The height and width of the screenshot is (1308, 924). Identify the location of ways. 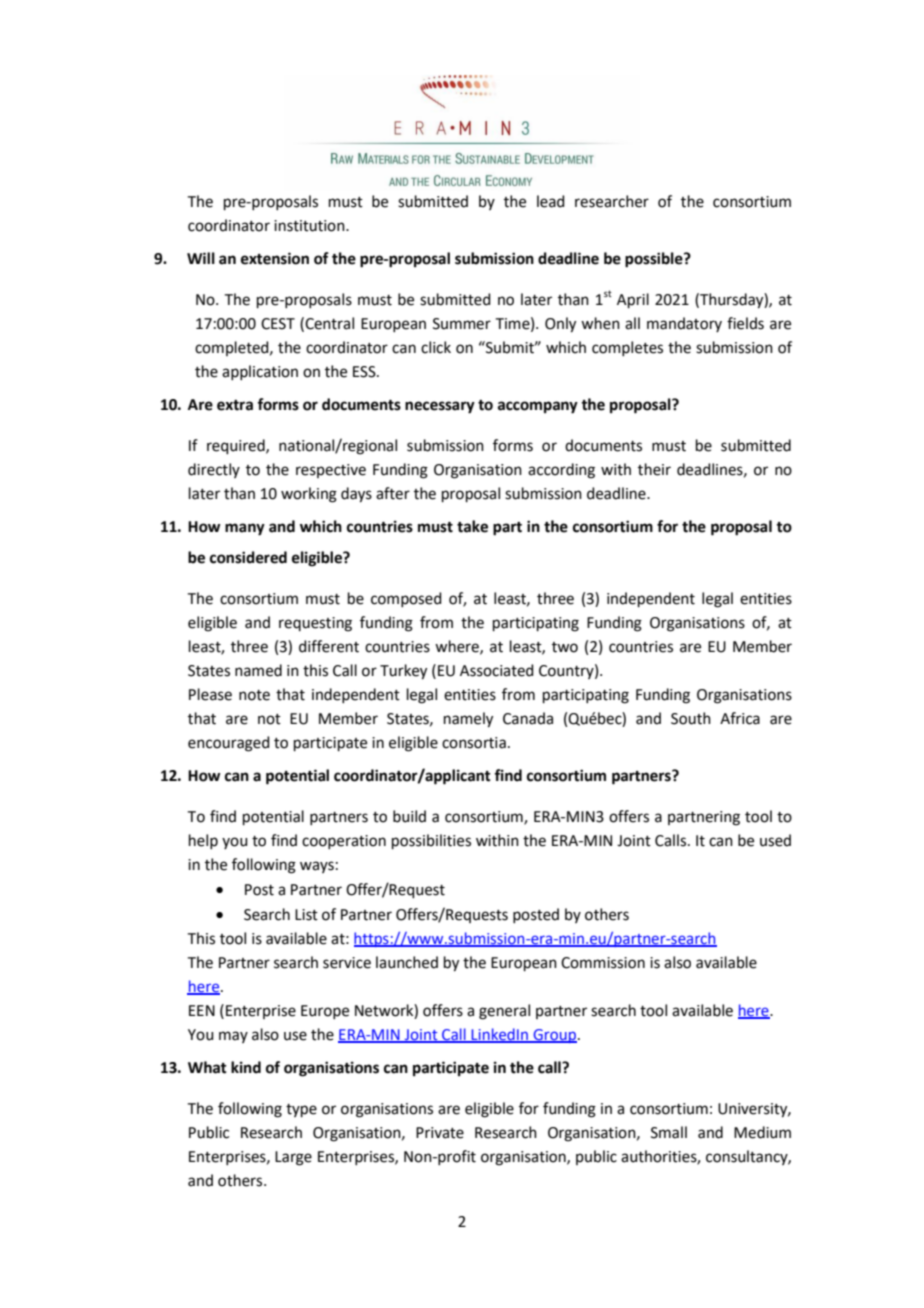
(317, 867).
